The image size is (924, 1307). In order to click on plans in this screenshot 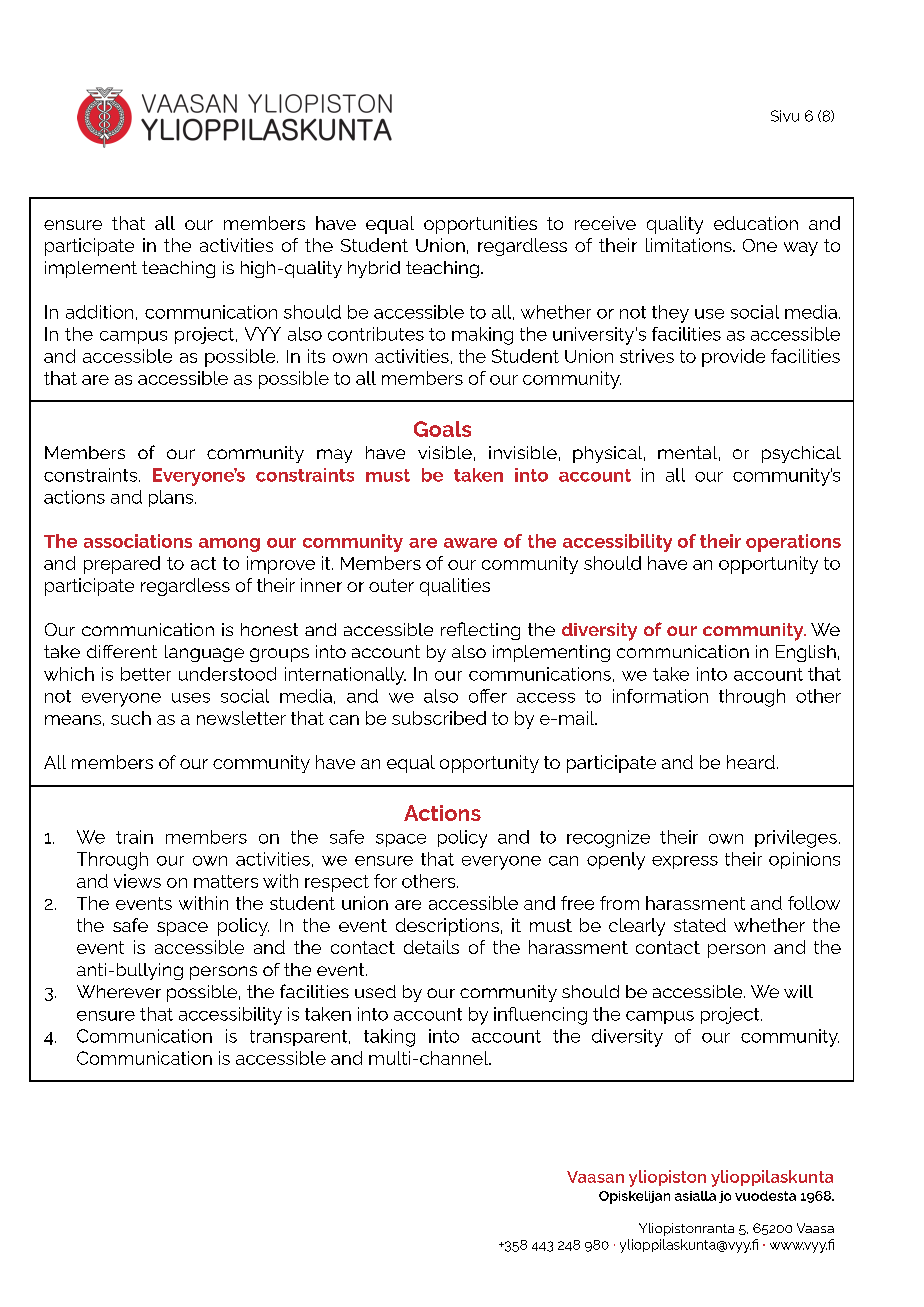, I will do `click(172, 498)`.
